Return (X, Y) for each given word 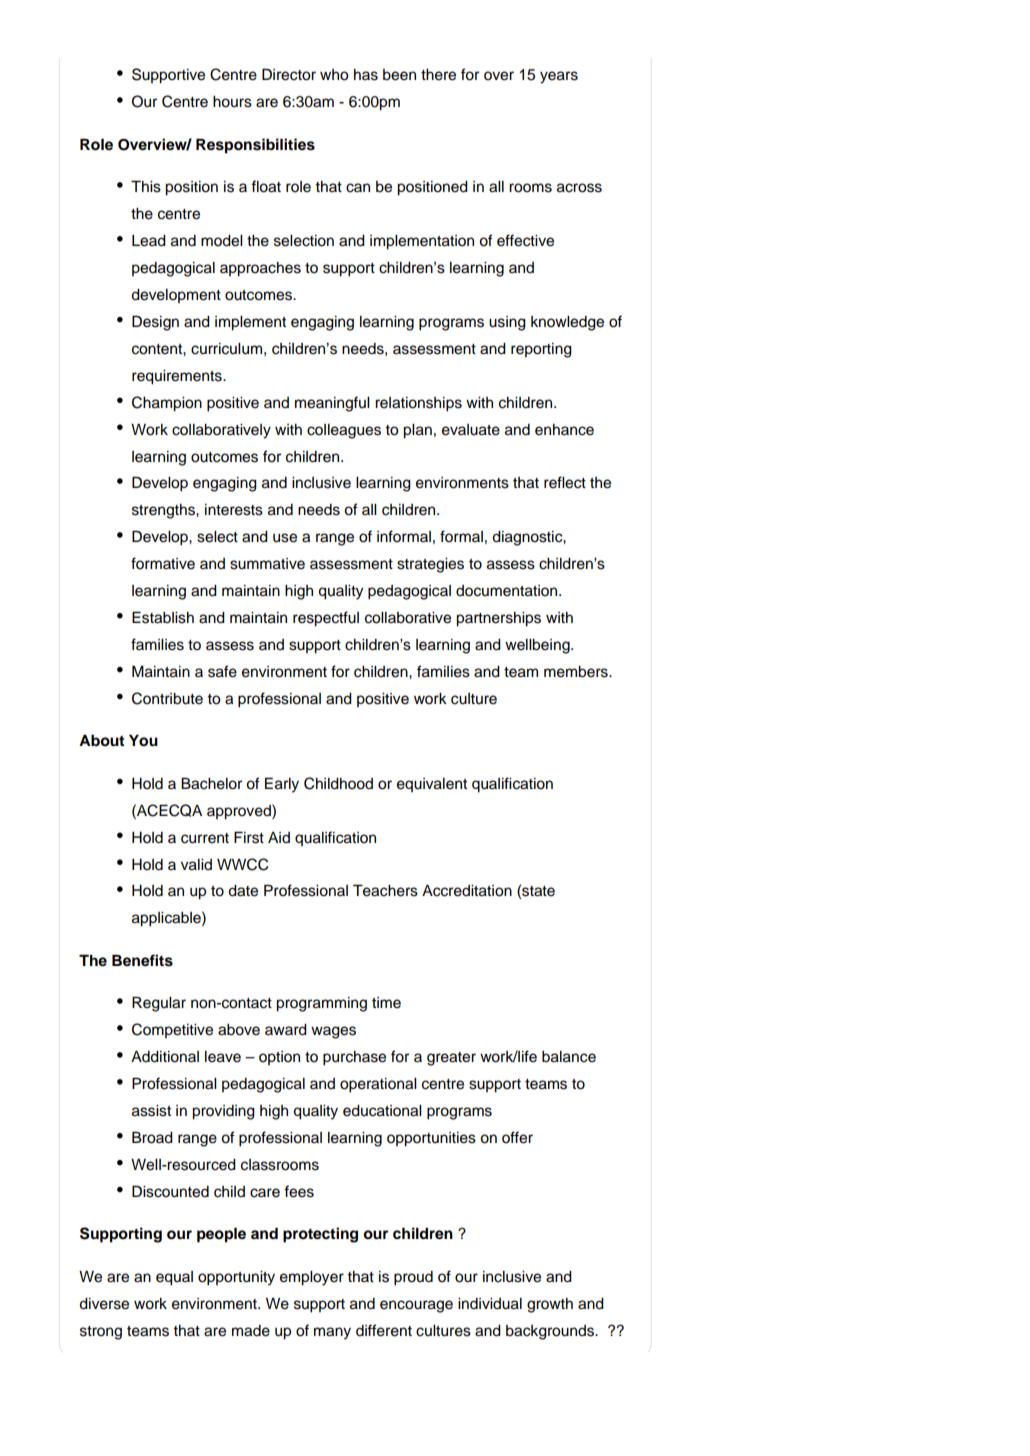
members (577, 672)
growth (550, 1305)
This (146, 186)
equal (174, 1278)
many (332, 1333)
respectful (326, 619)
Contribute (167, 698)
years (559, 77)
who (334, 75)
